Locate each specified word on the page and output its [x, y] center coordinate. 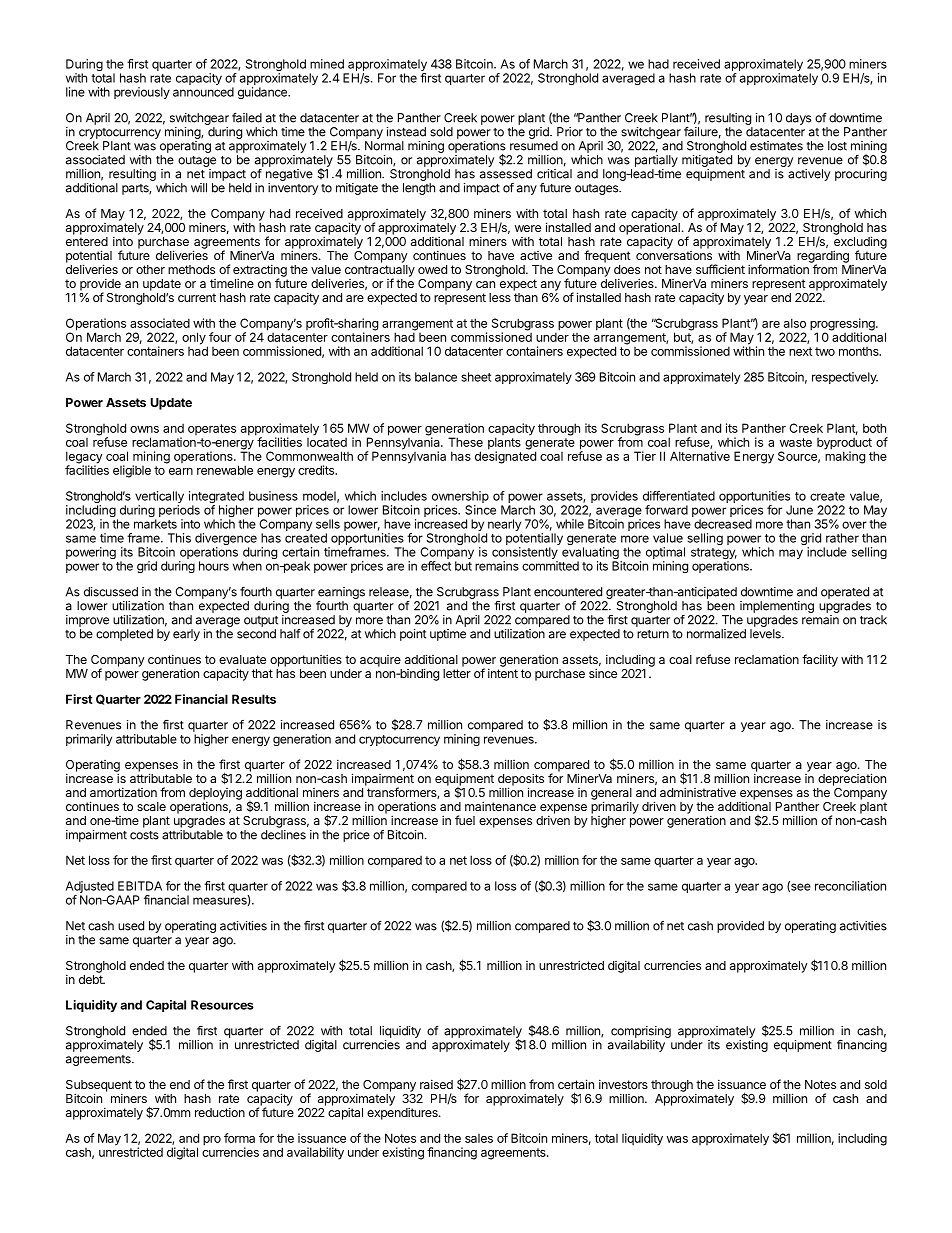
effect [436, 566]
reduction [220, 1112]
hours [214, 566]
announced [203, 92]
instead [406, 132]
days [798, 119]
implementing [777, 607]
